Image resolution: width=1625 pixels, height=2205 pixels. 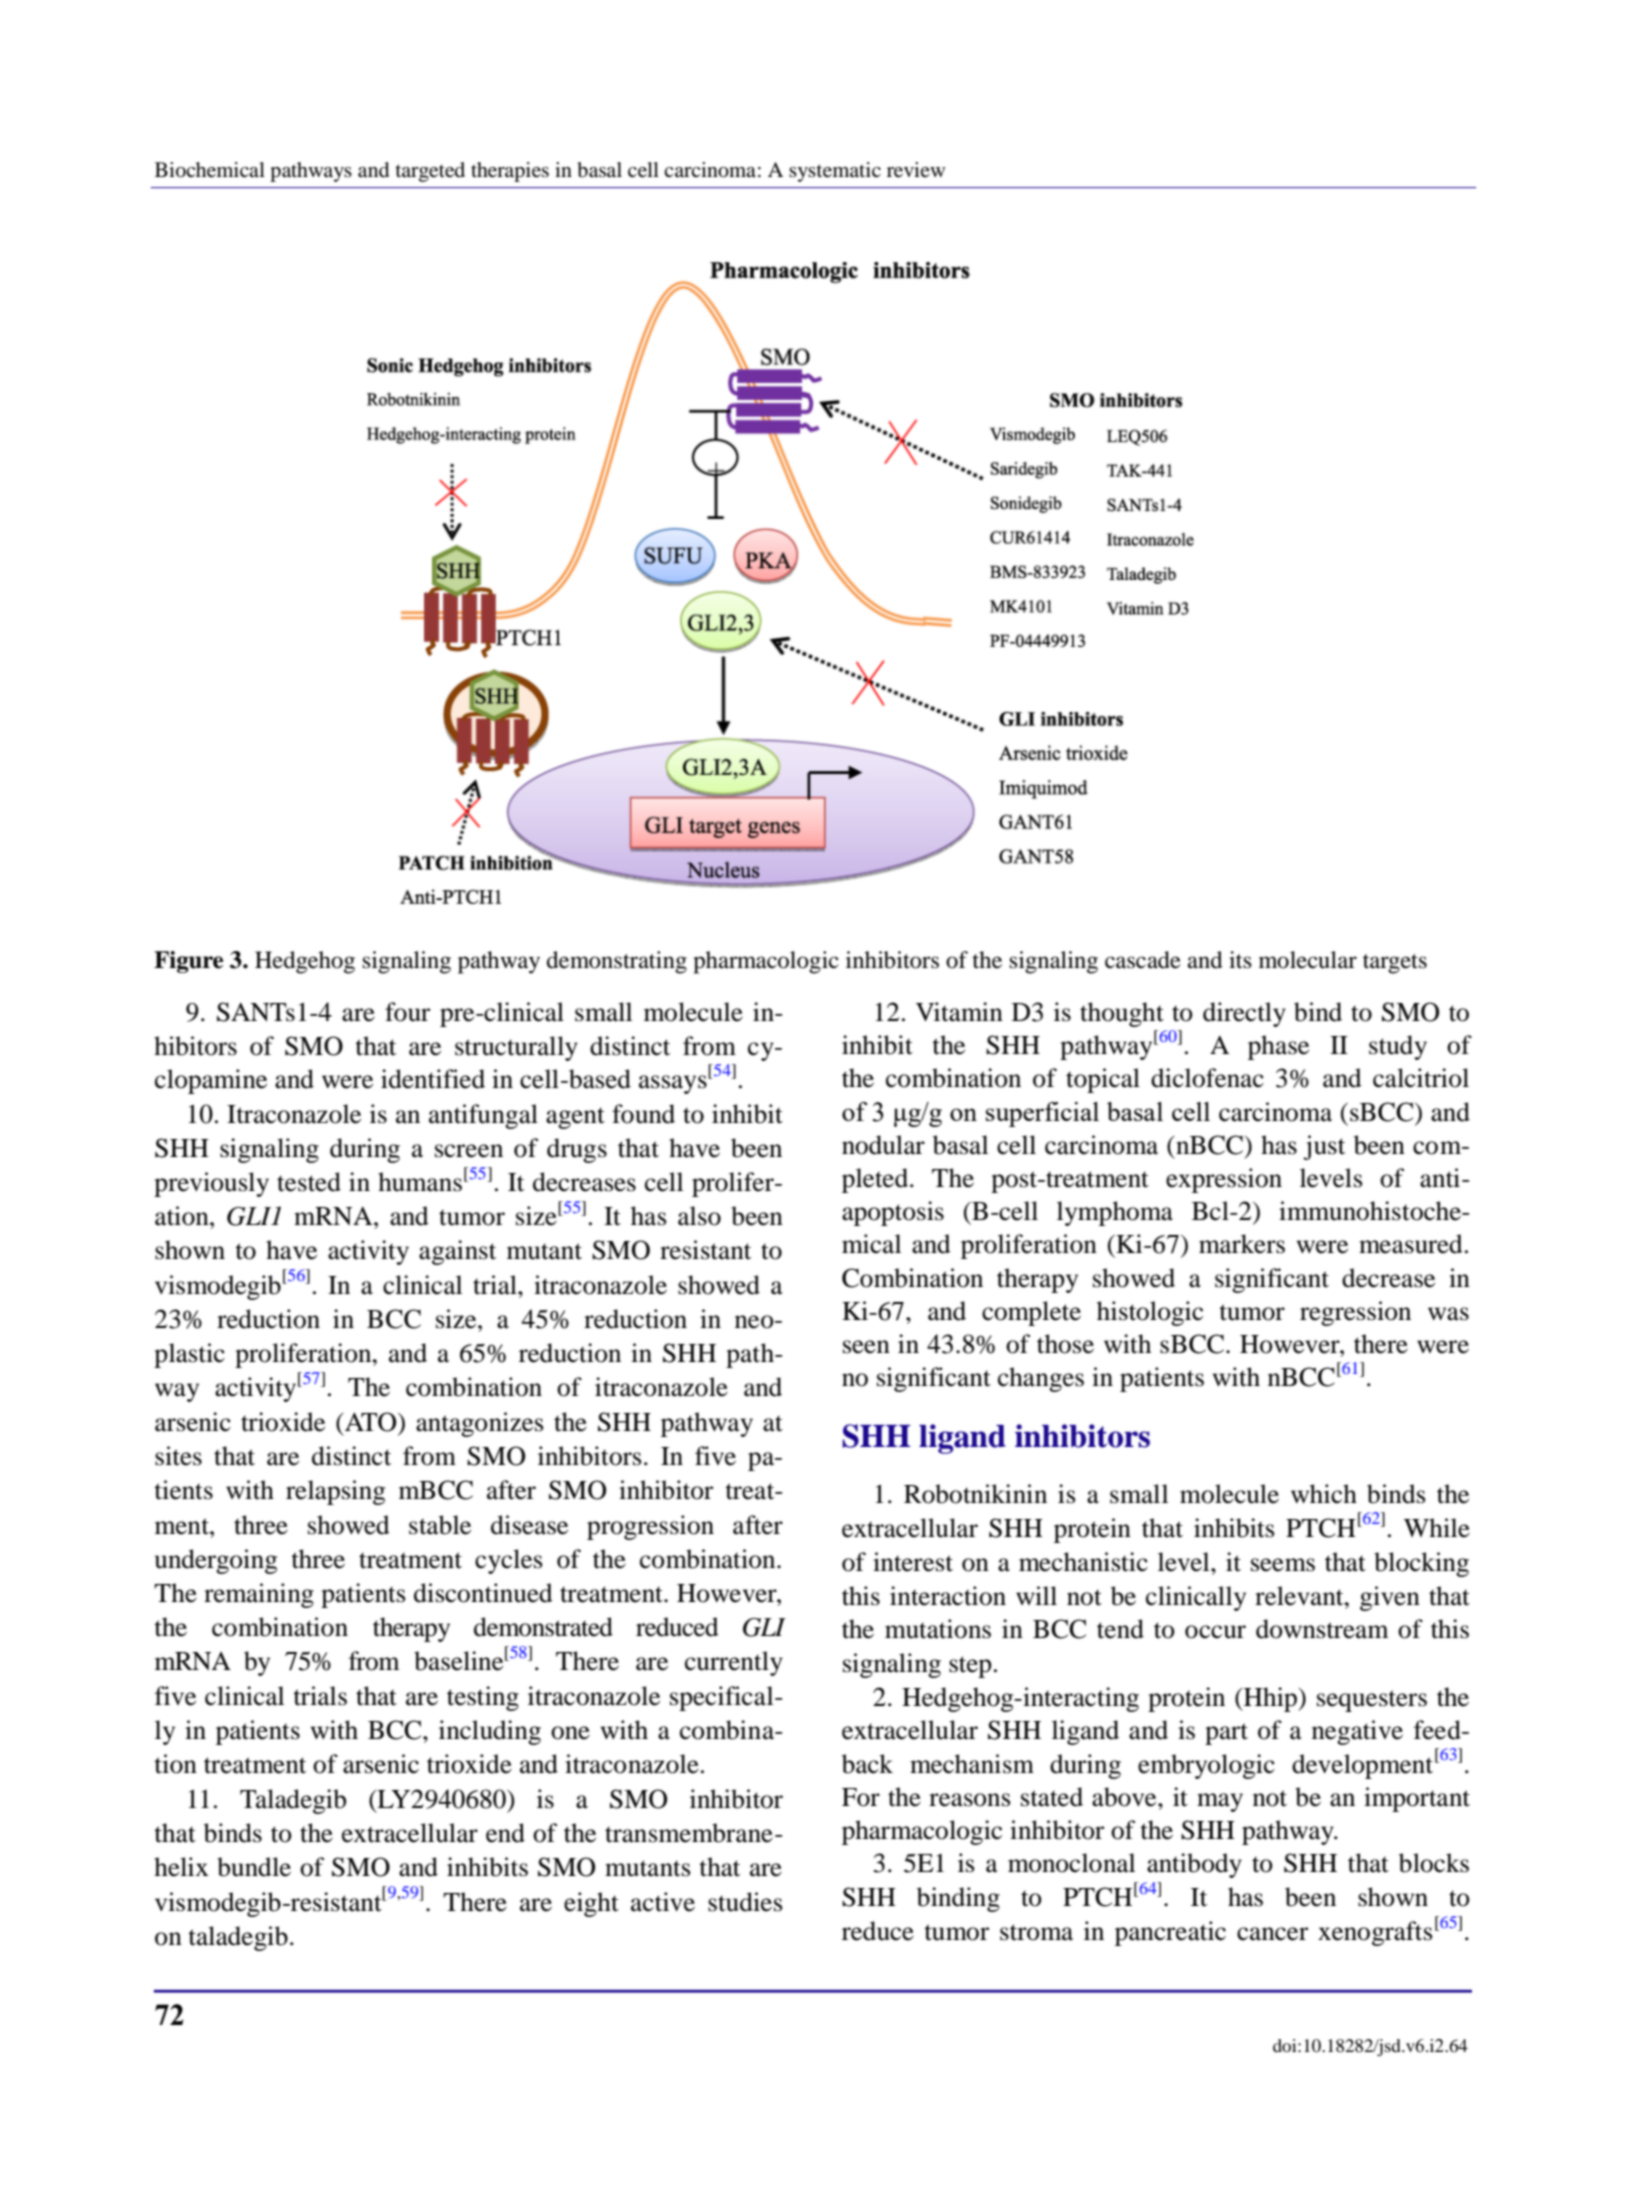 What do you see at coordinates (1324, 1494) in the screenshot?
I see `which` at bounding box center [1324, 1494].
